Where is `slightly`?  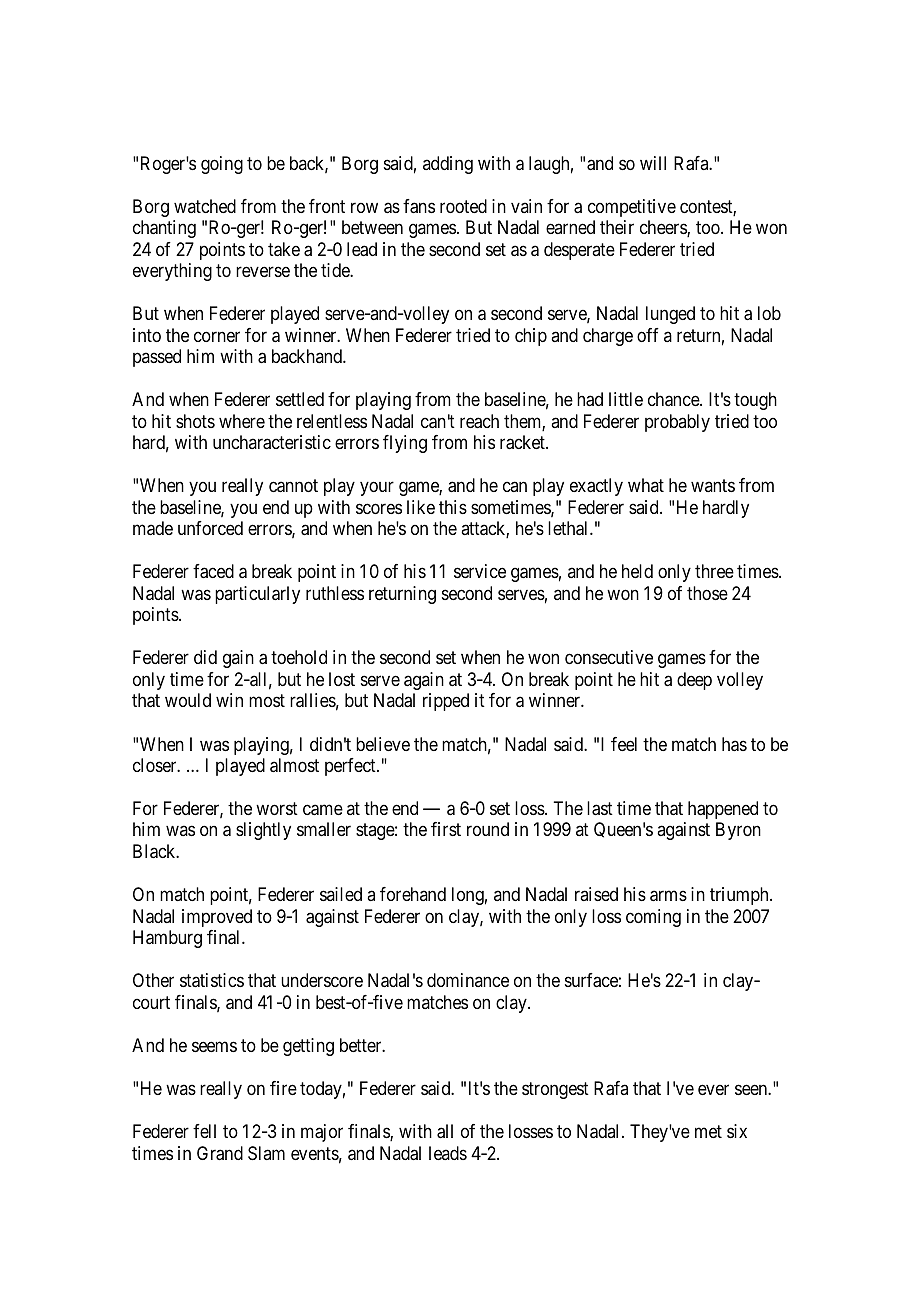
slightly is located at coordinates (263, 831).
